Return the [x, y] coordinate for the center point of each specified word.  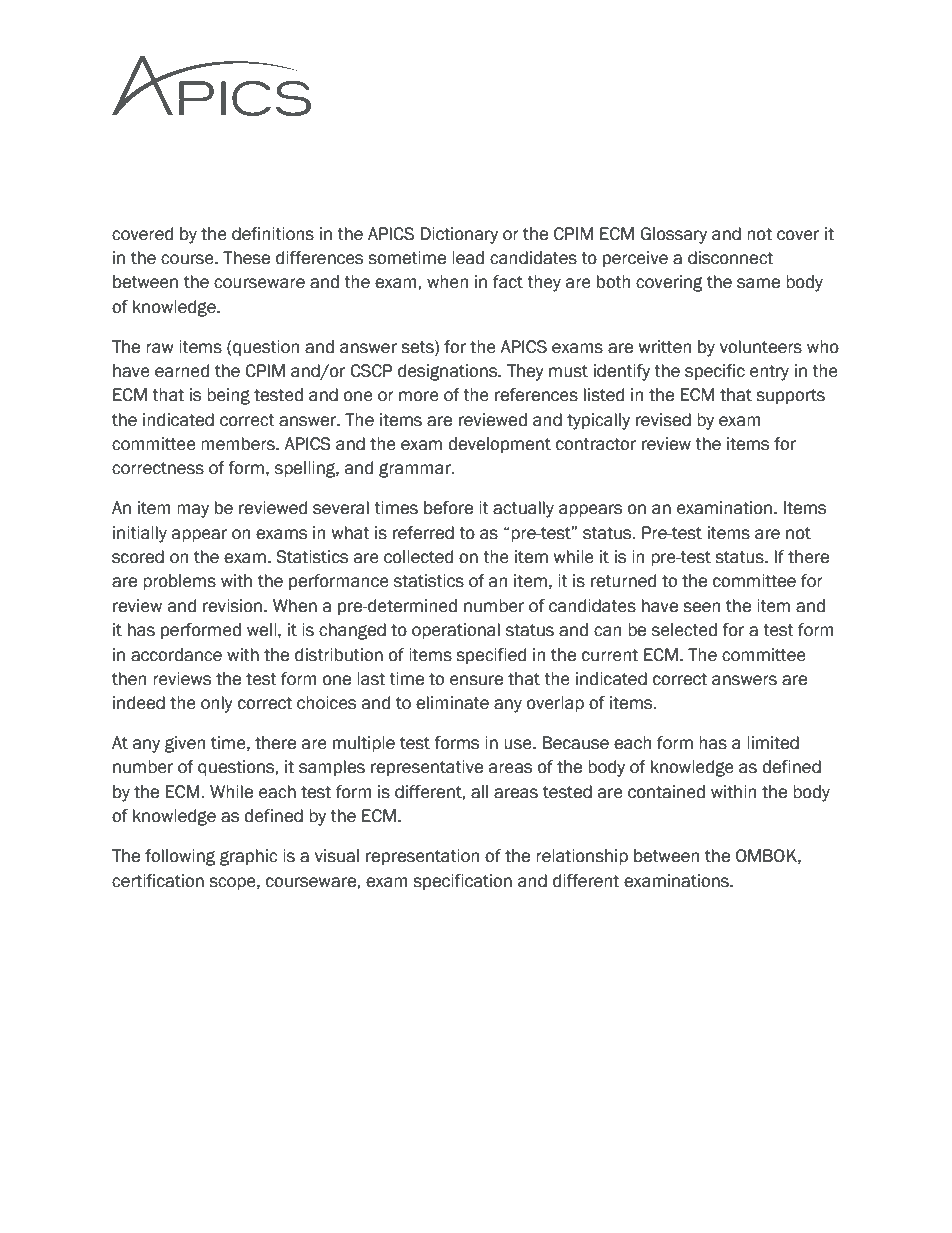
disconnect [730, 258]
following [180, 857]
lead [468, 258]
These [246, 258]
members [239, 444]
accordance [176, 655]
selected [684, 630]
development [499, 445]
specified [491, 656]
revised [663, 420]
